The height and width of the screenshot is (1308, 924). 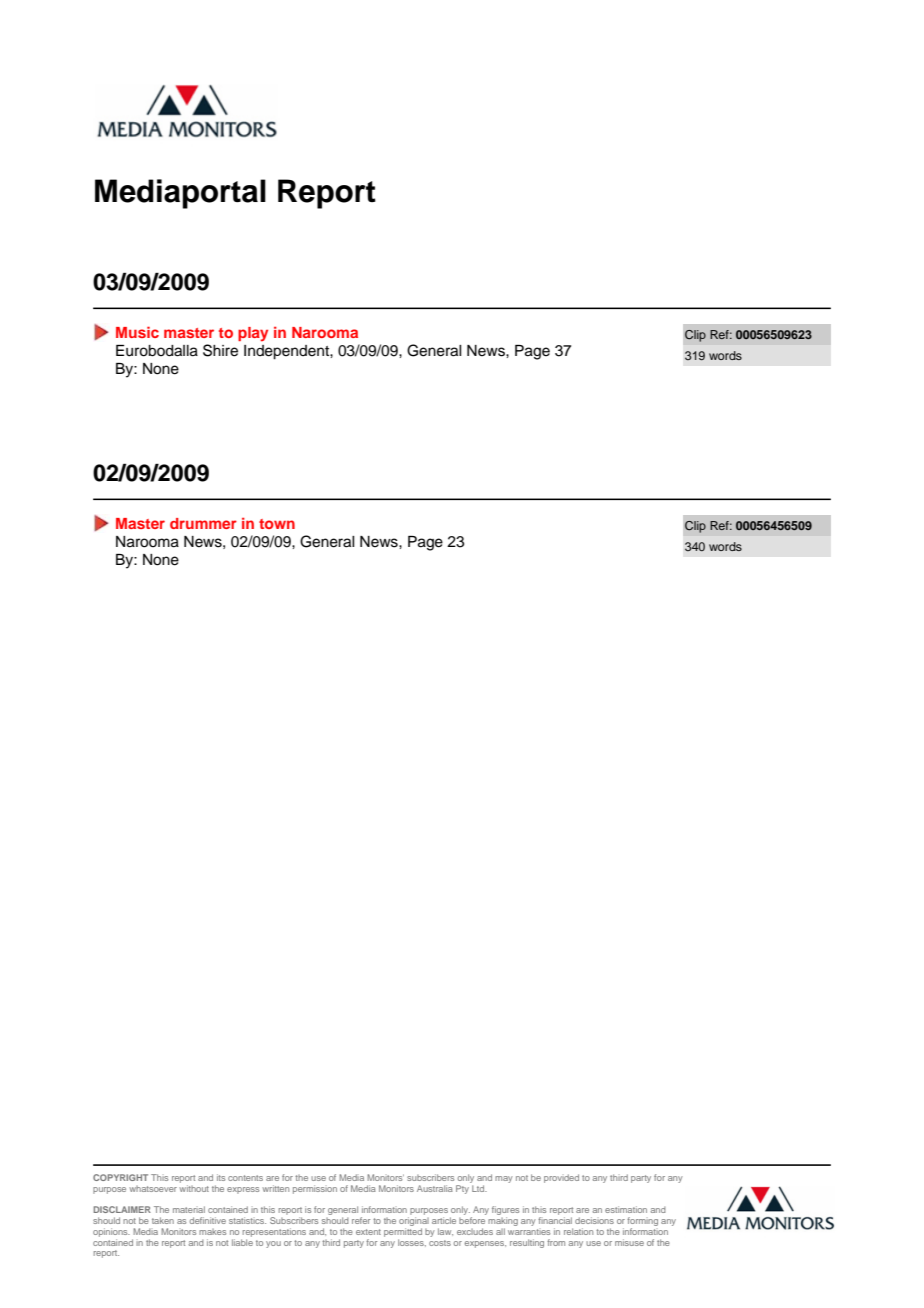 I want to click on drummer, so click(x=203, y=523).
